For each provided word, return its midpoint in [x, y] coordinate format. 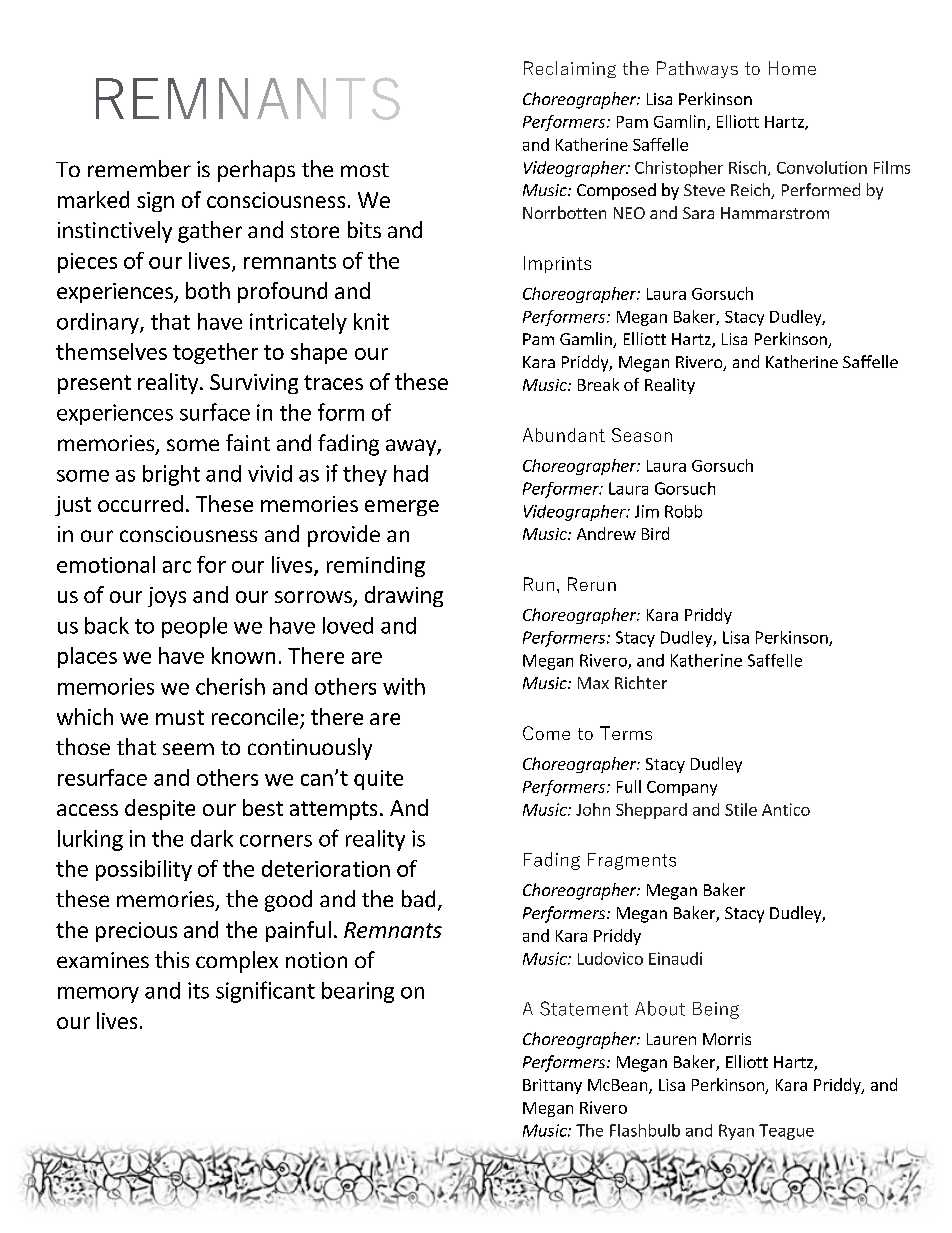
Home [792, 68]
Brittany [552, 1086]
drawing [404, 596]
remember [139, 168]
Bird [655, 533]
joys [167, 597]
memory [98, 995]
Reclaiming [570, 69]
